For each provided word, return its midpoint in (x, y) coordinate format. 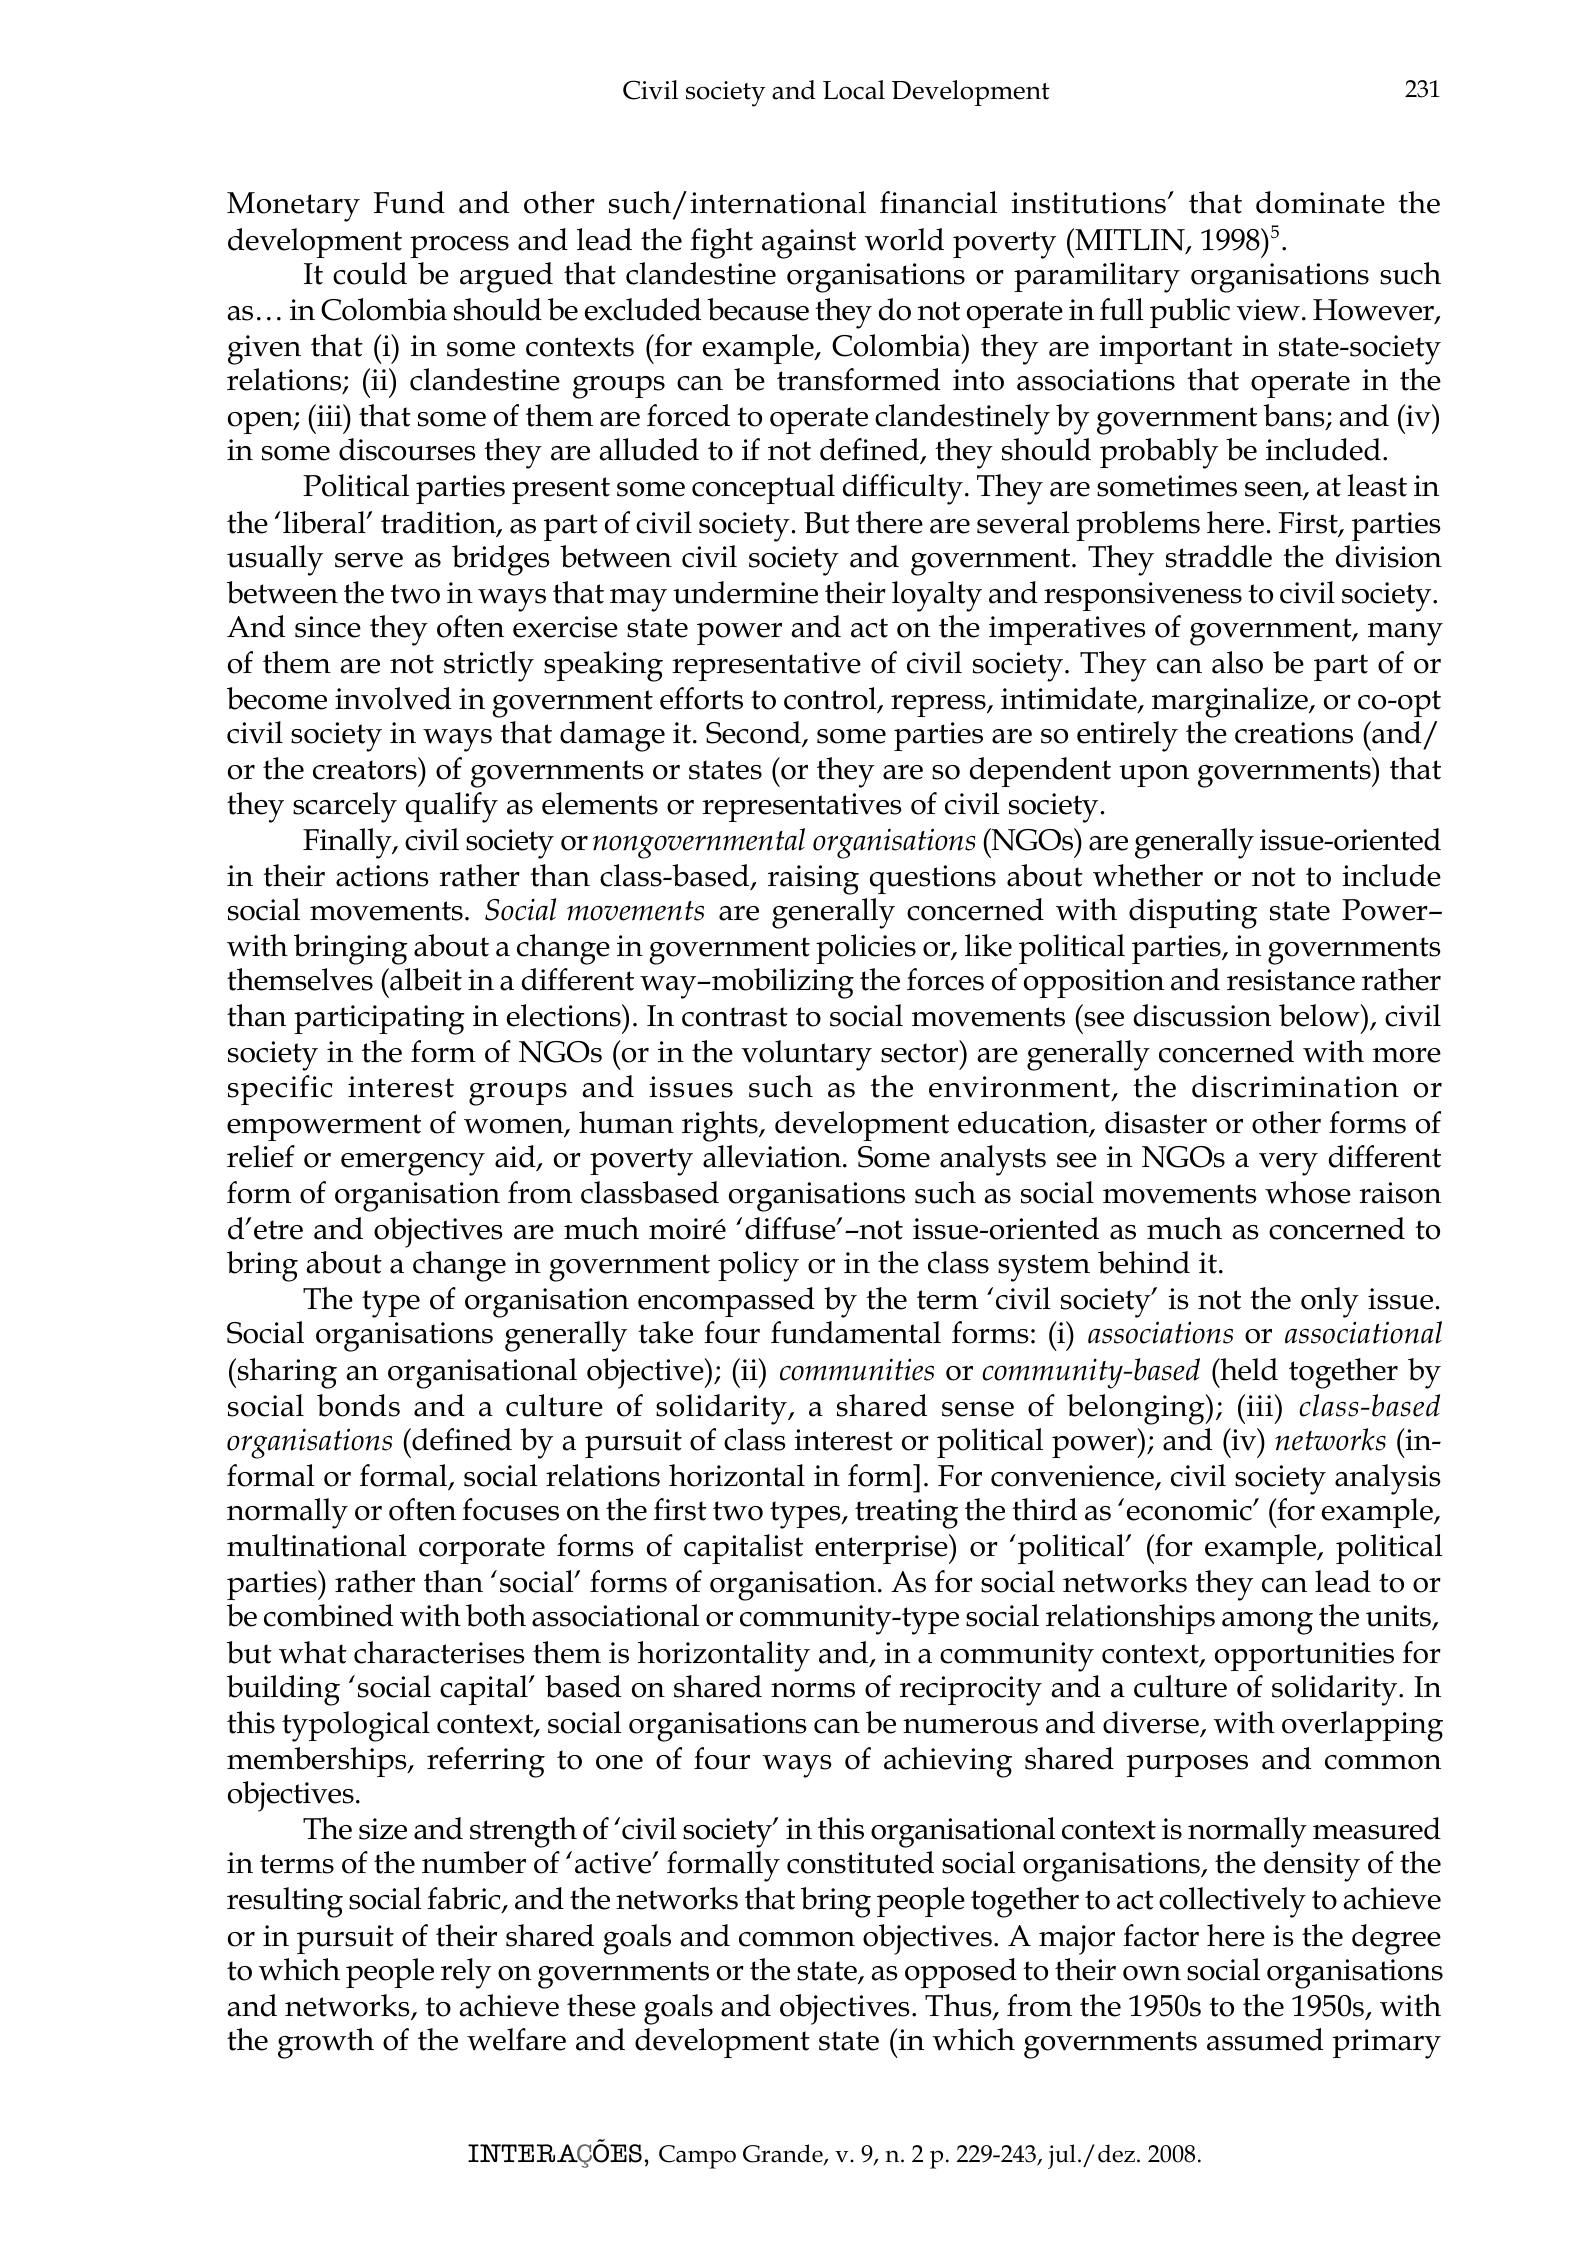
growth (326, 2043)
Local (854, 90)
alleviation (773, 1156)
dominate (1320, 202)
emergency (413, 1164)
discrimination (1295, 1086)
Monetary (293, 207)
